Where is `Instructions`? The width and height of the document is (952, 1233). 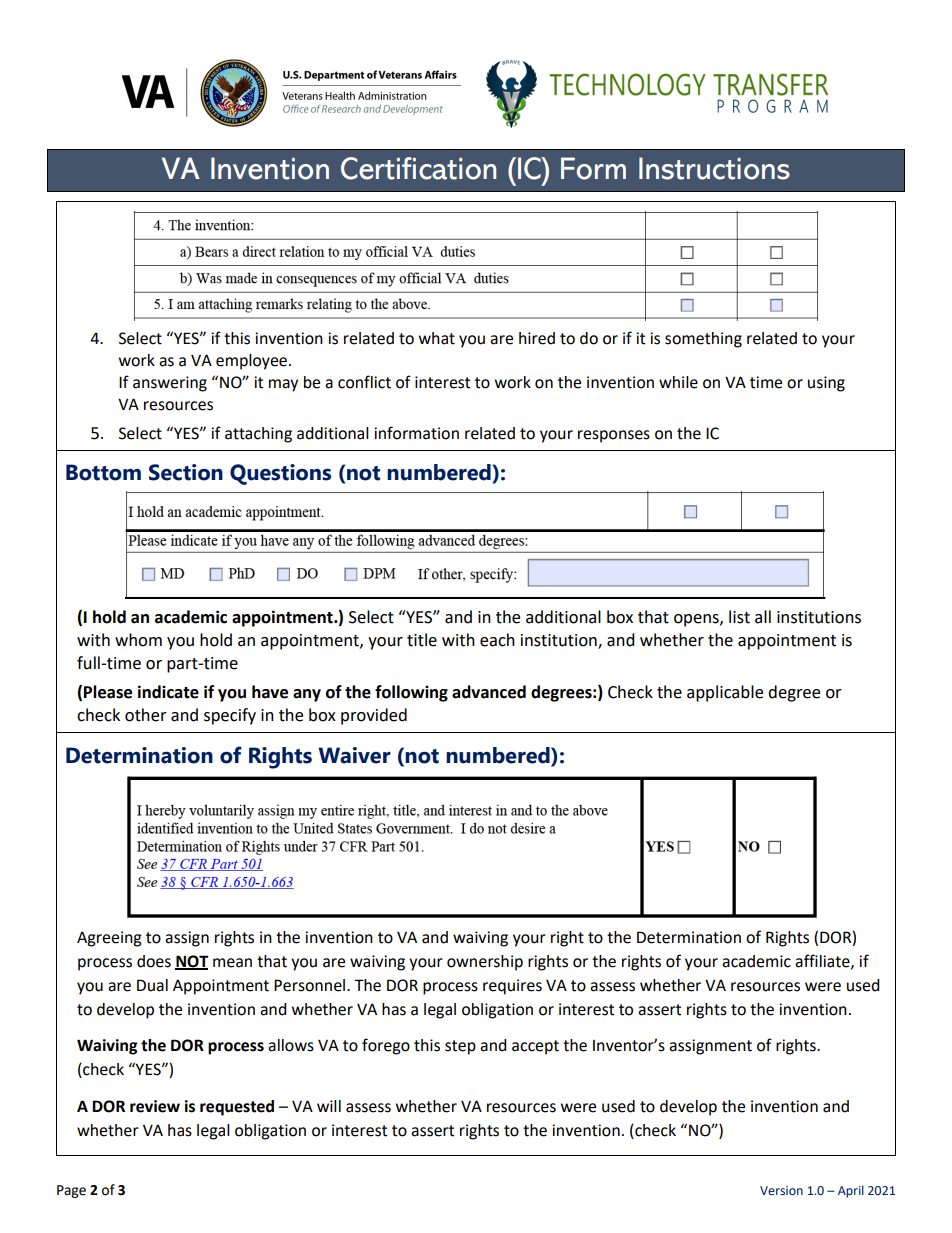 Instructions is located at coordinates (714, 168).
